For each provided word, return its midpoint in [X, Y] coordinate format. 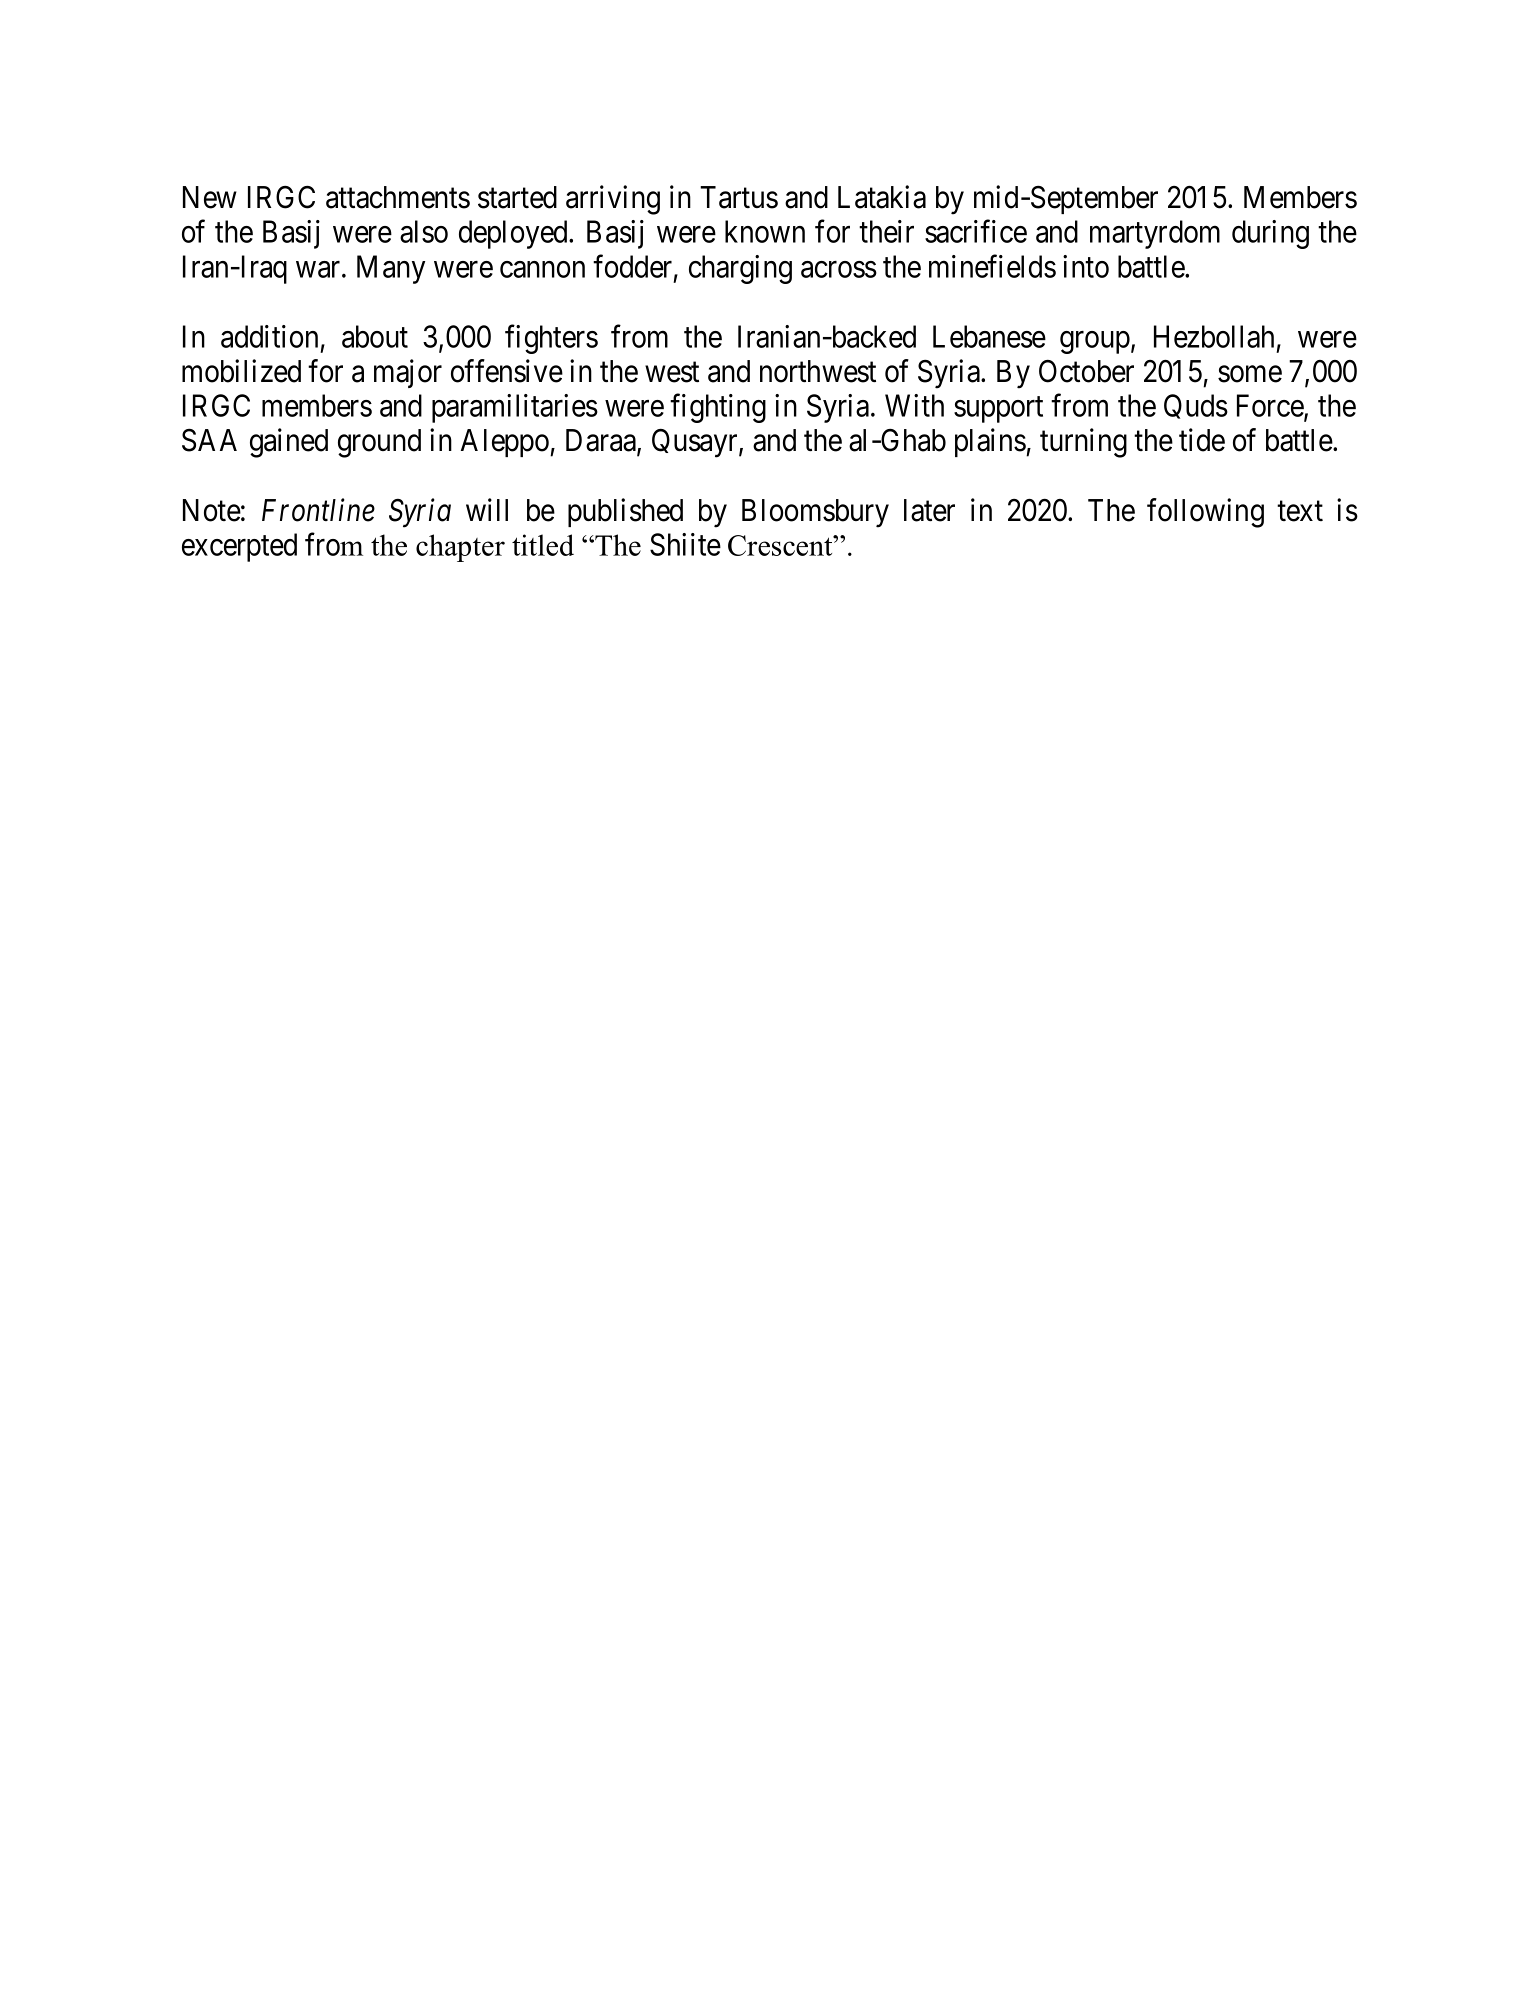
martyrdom [1155, 234]
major [408, 373]
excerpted [239, 547]
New [210, 197]
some [1250, 374]
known [765, 231]
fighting [718, 408]
